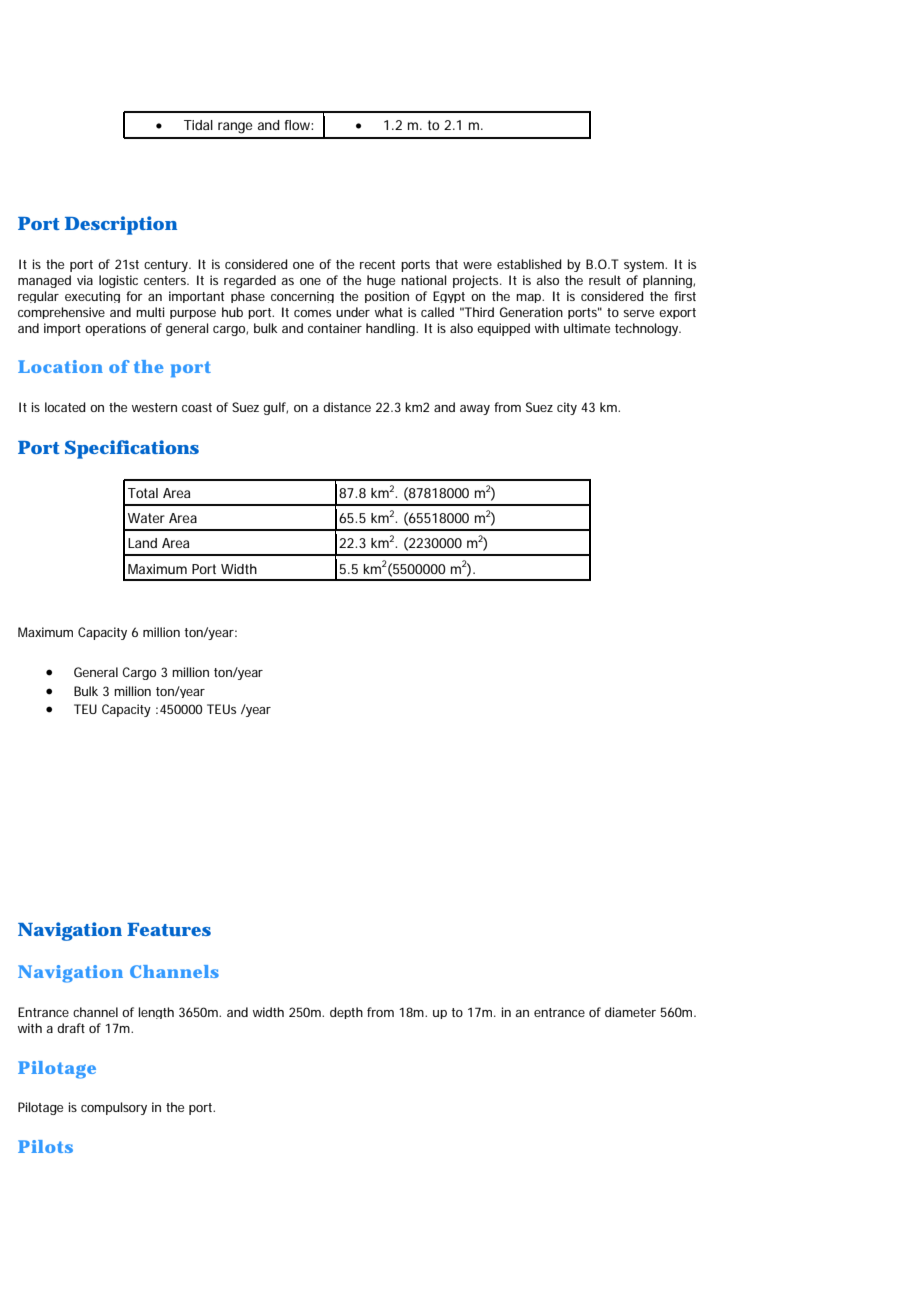 The image size is (924, 1308). I want to click on flow, so click(299, 125).
